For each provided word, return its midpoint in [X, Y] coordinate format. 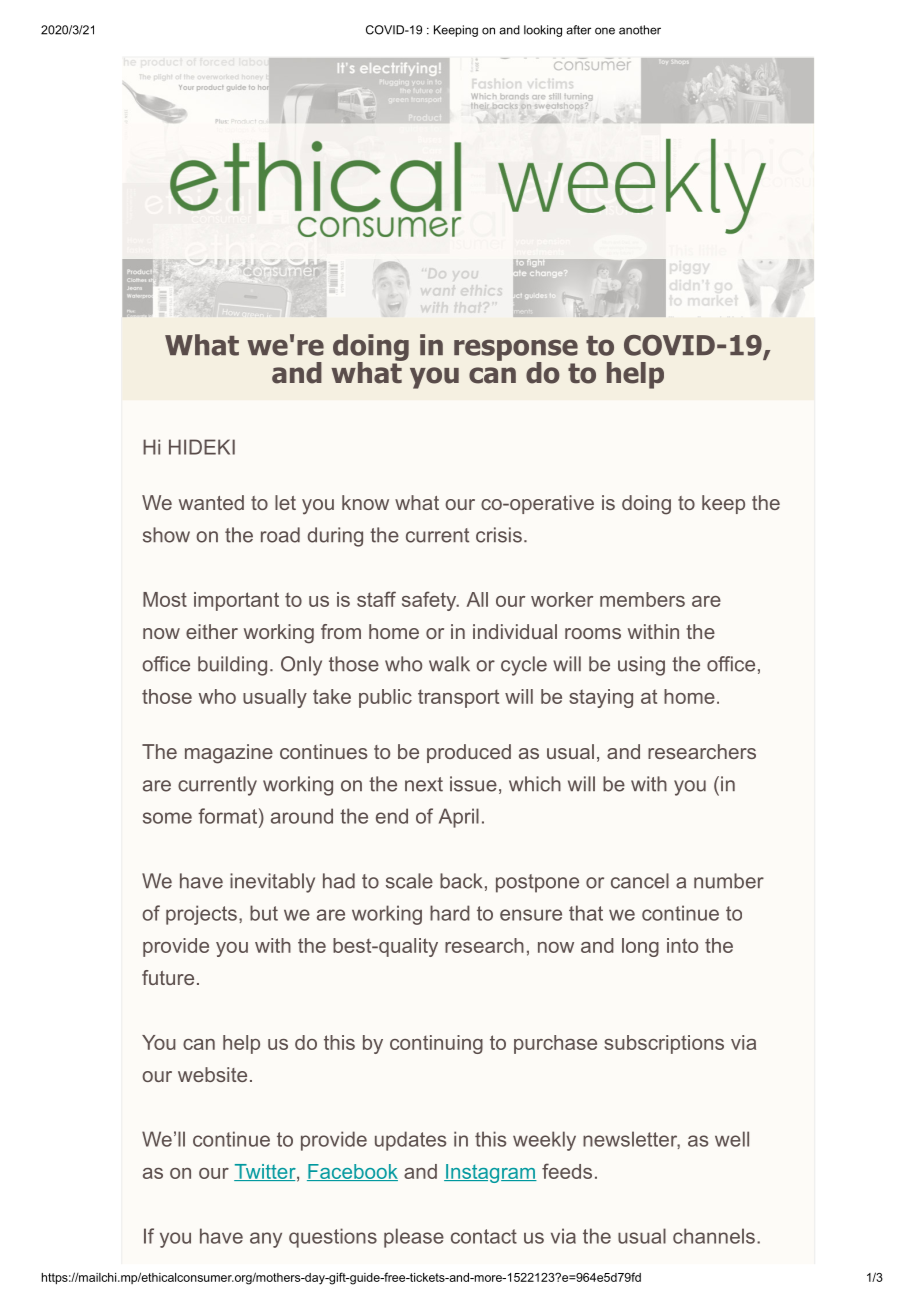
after [578, 30]
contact [484, 1236]
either [212, 631]
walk [449, 664]
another [640, 30]
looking [543, 31]
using [641, 666]
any [266, 1240]
